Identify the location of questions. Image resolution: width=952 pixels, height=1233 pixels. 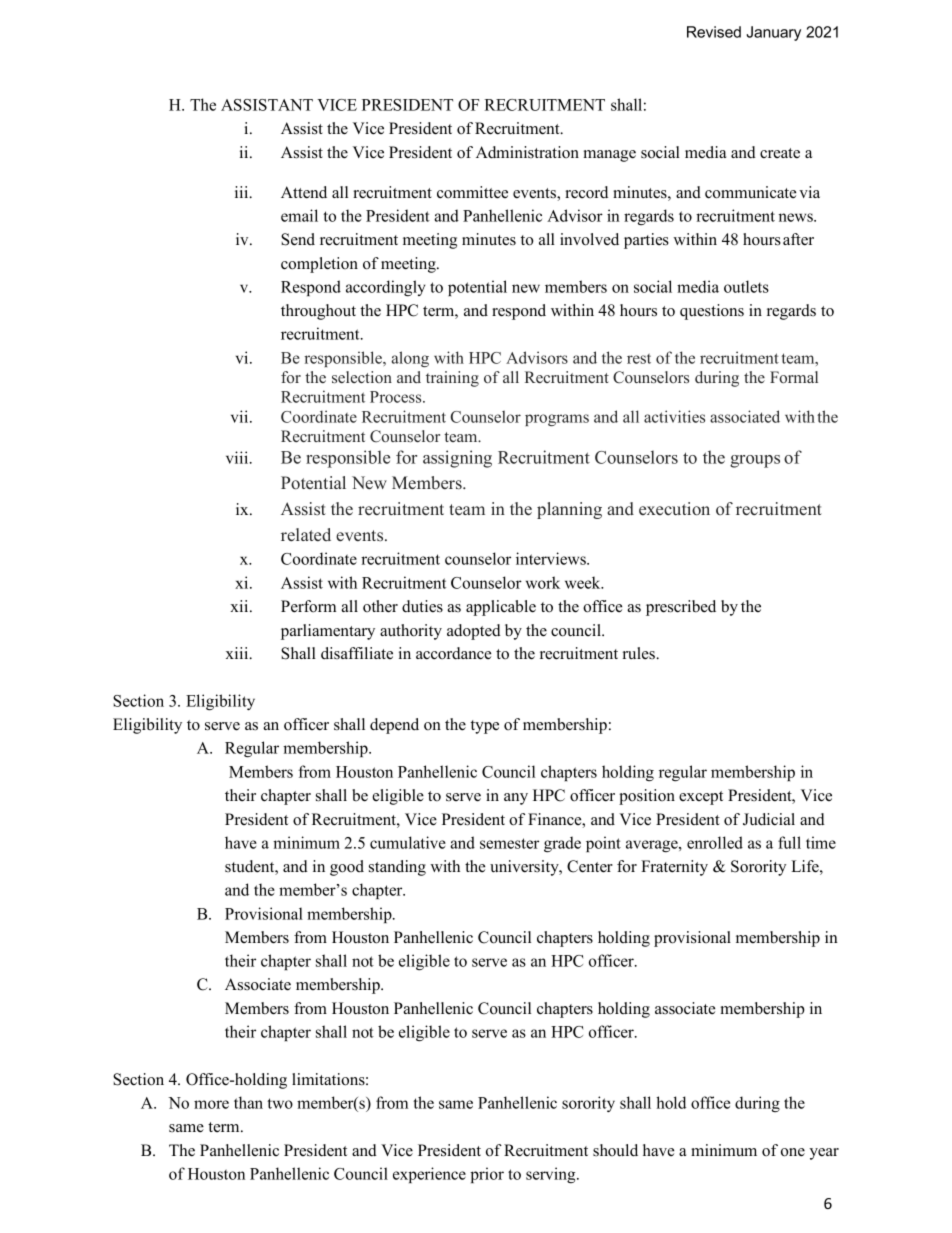
(712, 312).
